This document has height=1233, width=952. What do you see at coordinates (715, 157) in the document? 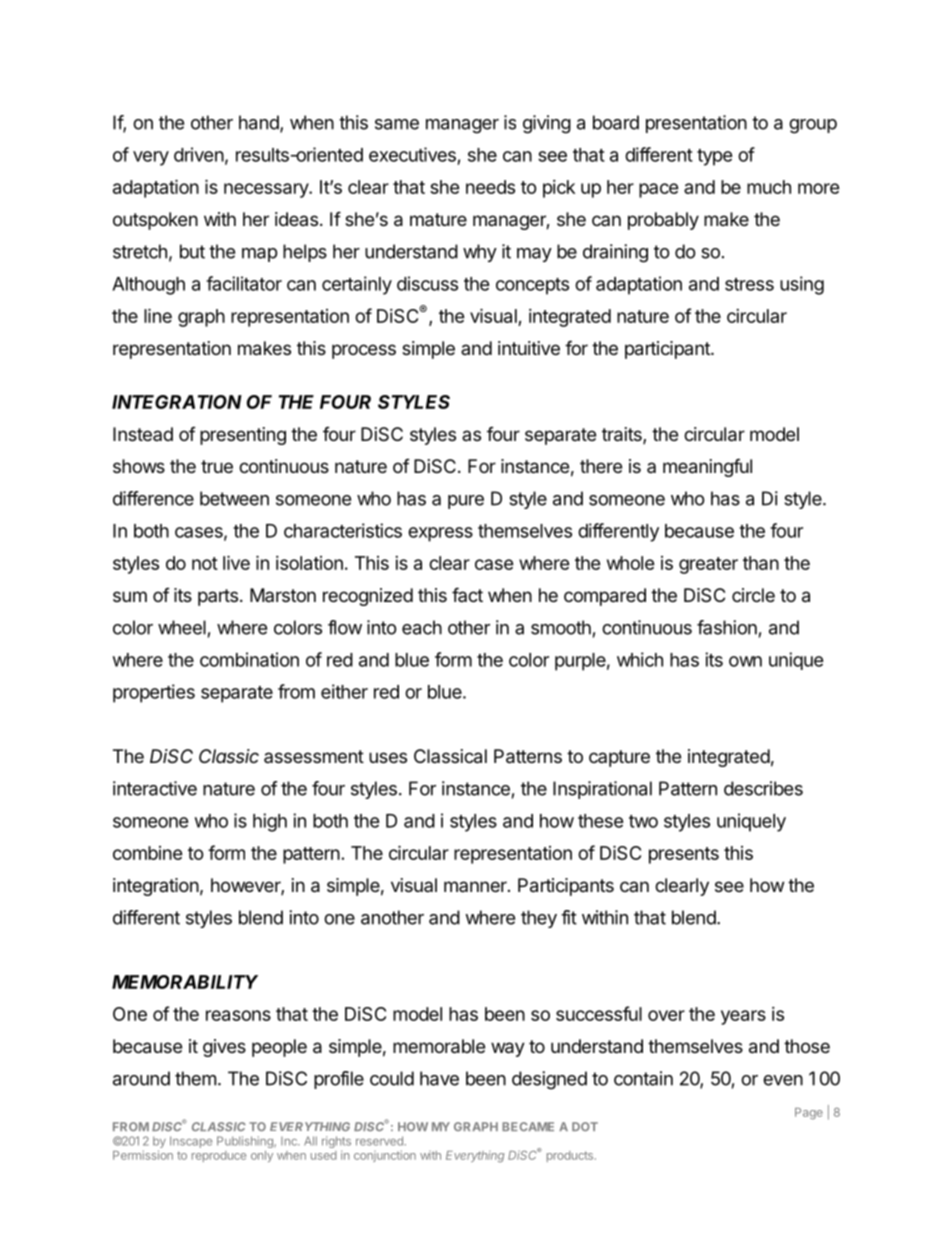
I see `type` at bounding box center [715, 157].
